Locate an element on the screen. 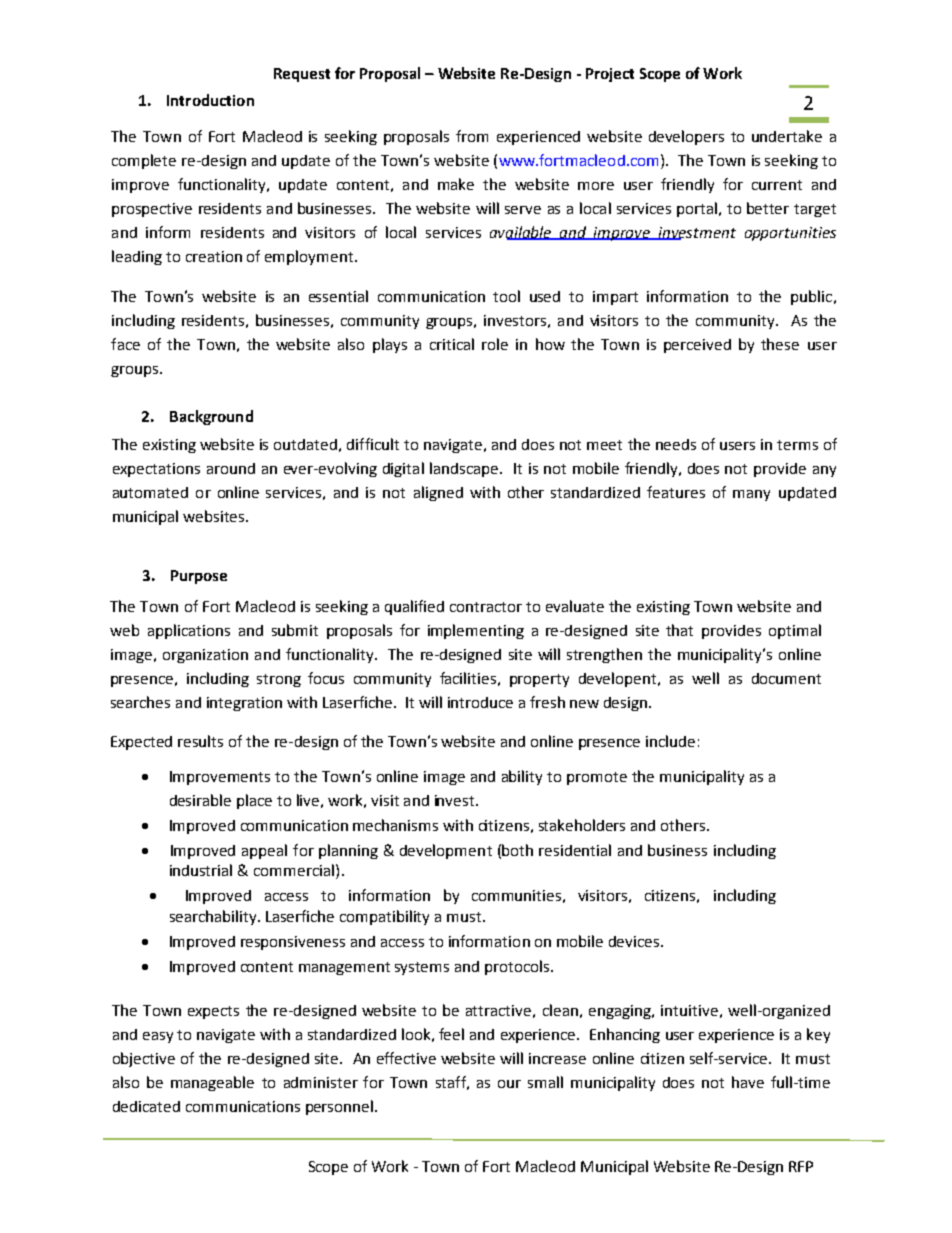 The width and height of the screenshot is (952, 1233). Background is located at coordinates (211, 417).
